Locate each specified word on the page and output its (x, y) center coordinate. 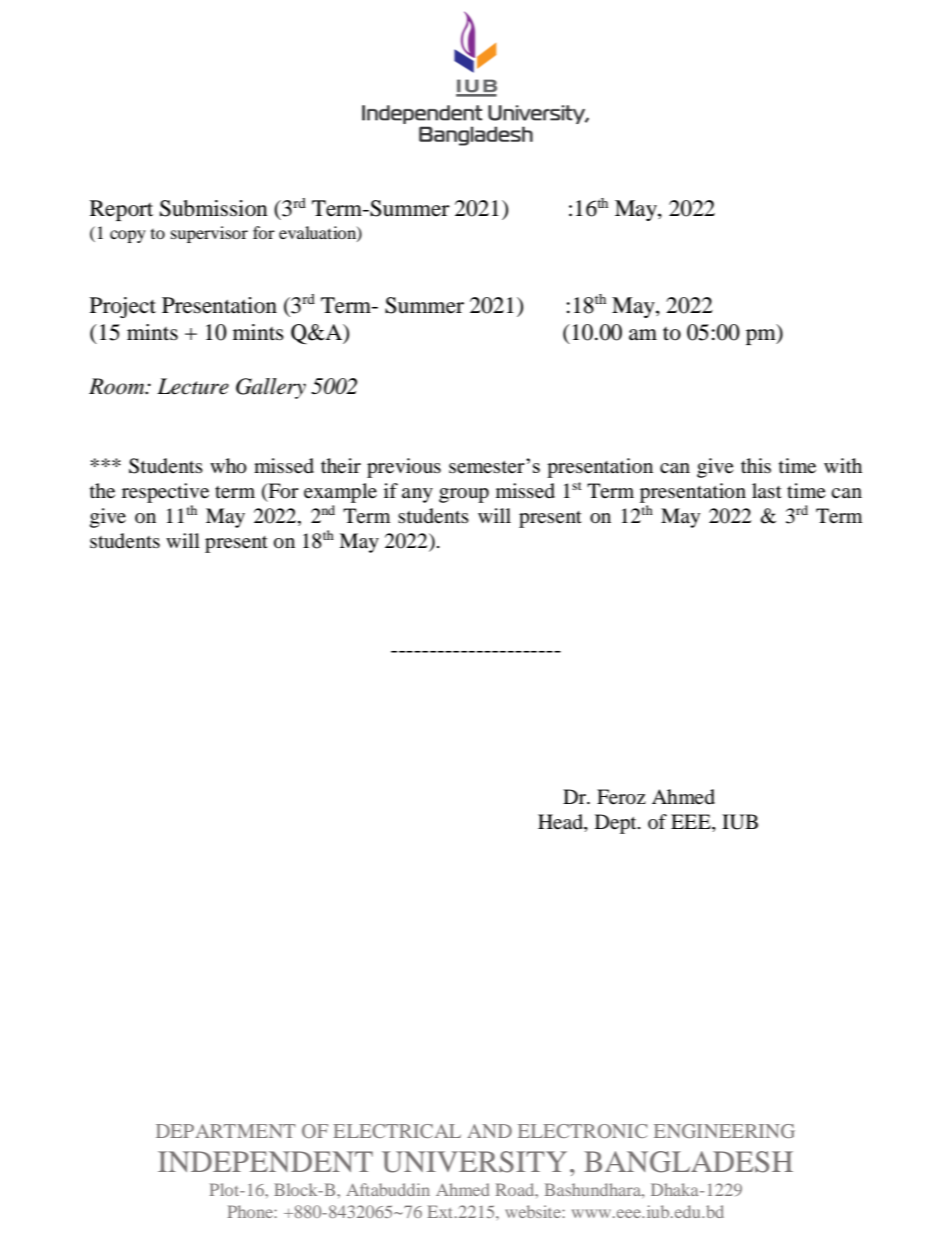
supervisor (209, 234)
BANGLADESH (688, 1162)
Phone (251, 1211)
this (756, 465)
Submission (214, 208)
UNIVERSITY (474, 1162)
